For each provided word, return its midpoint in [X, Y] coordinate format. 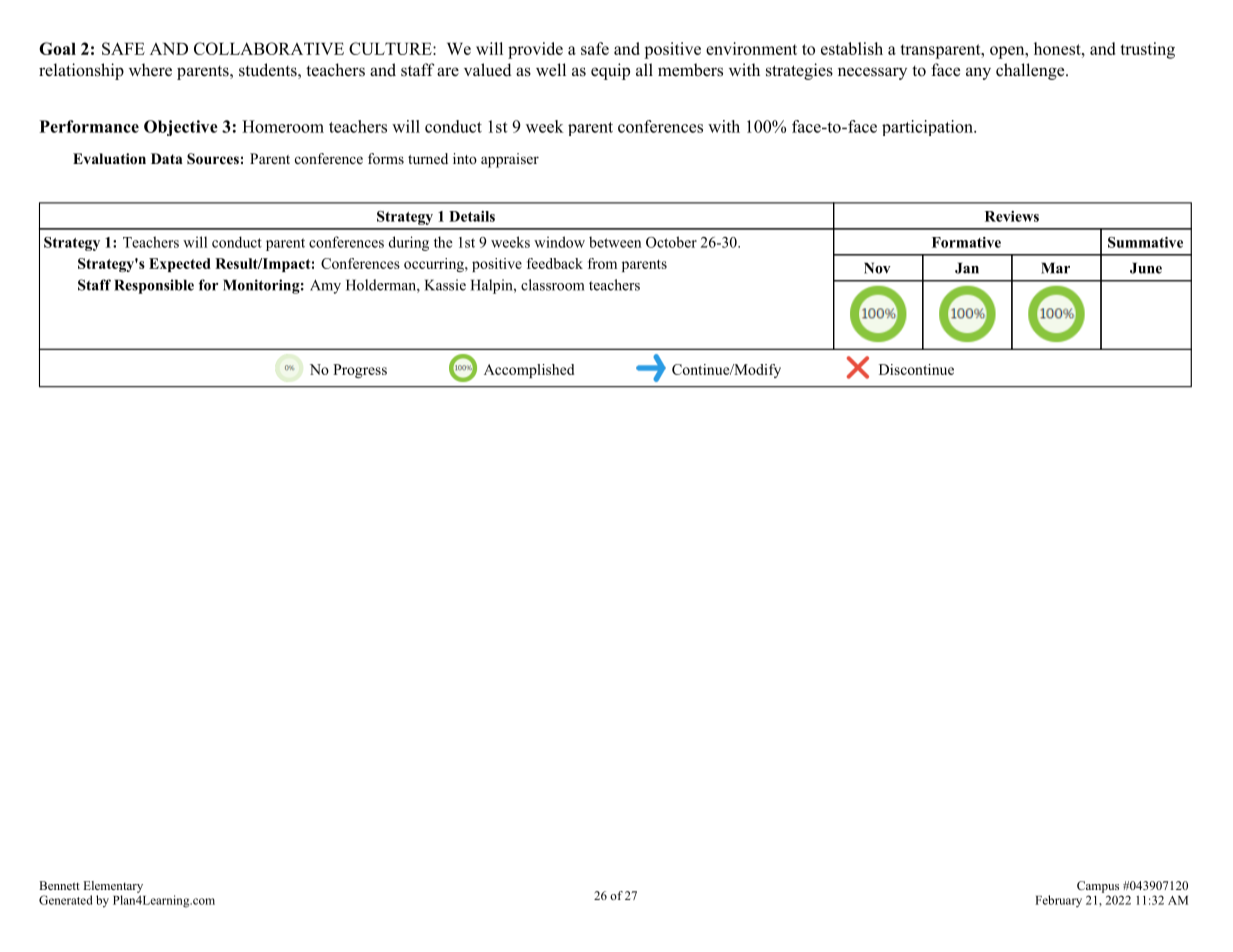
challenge [1031, 71]
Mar [1055, 268]
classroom [552, 285]
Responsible [154, 286]
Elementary [113, 887]
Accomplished [529, 371]
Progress [360, 371]
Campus [1098, 887]
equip [610, 71]
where [150, 70]
